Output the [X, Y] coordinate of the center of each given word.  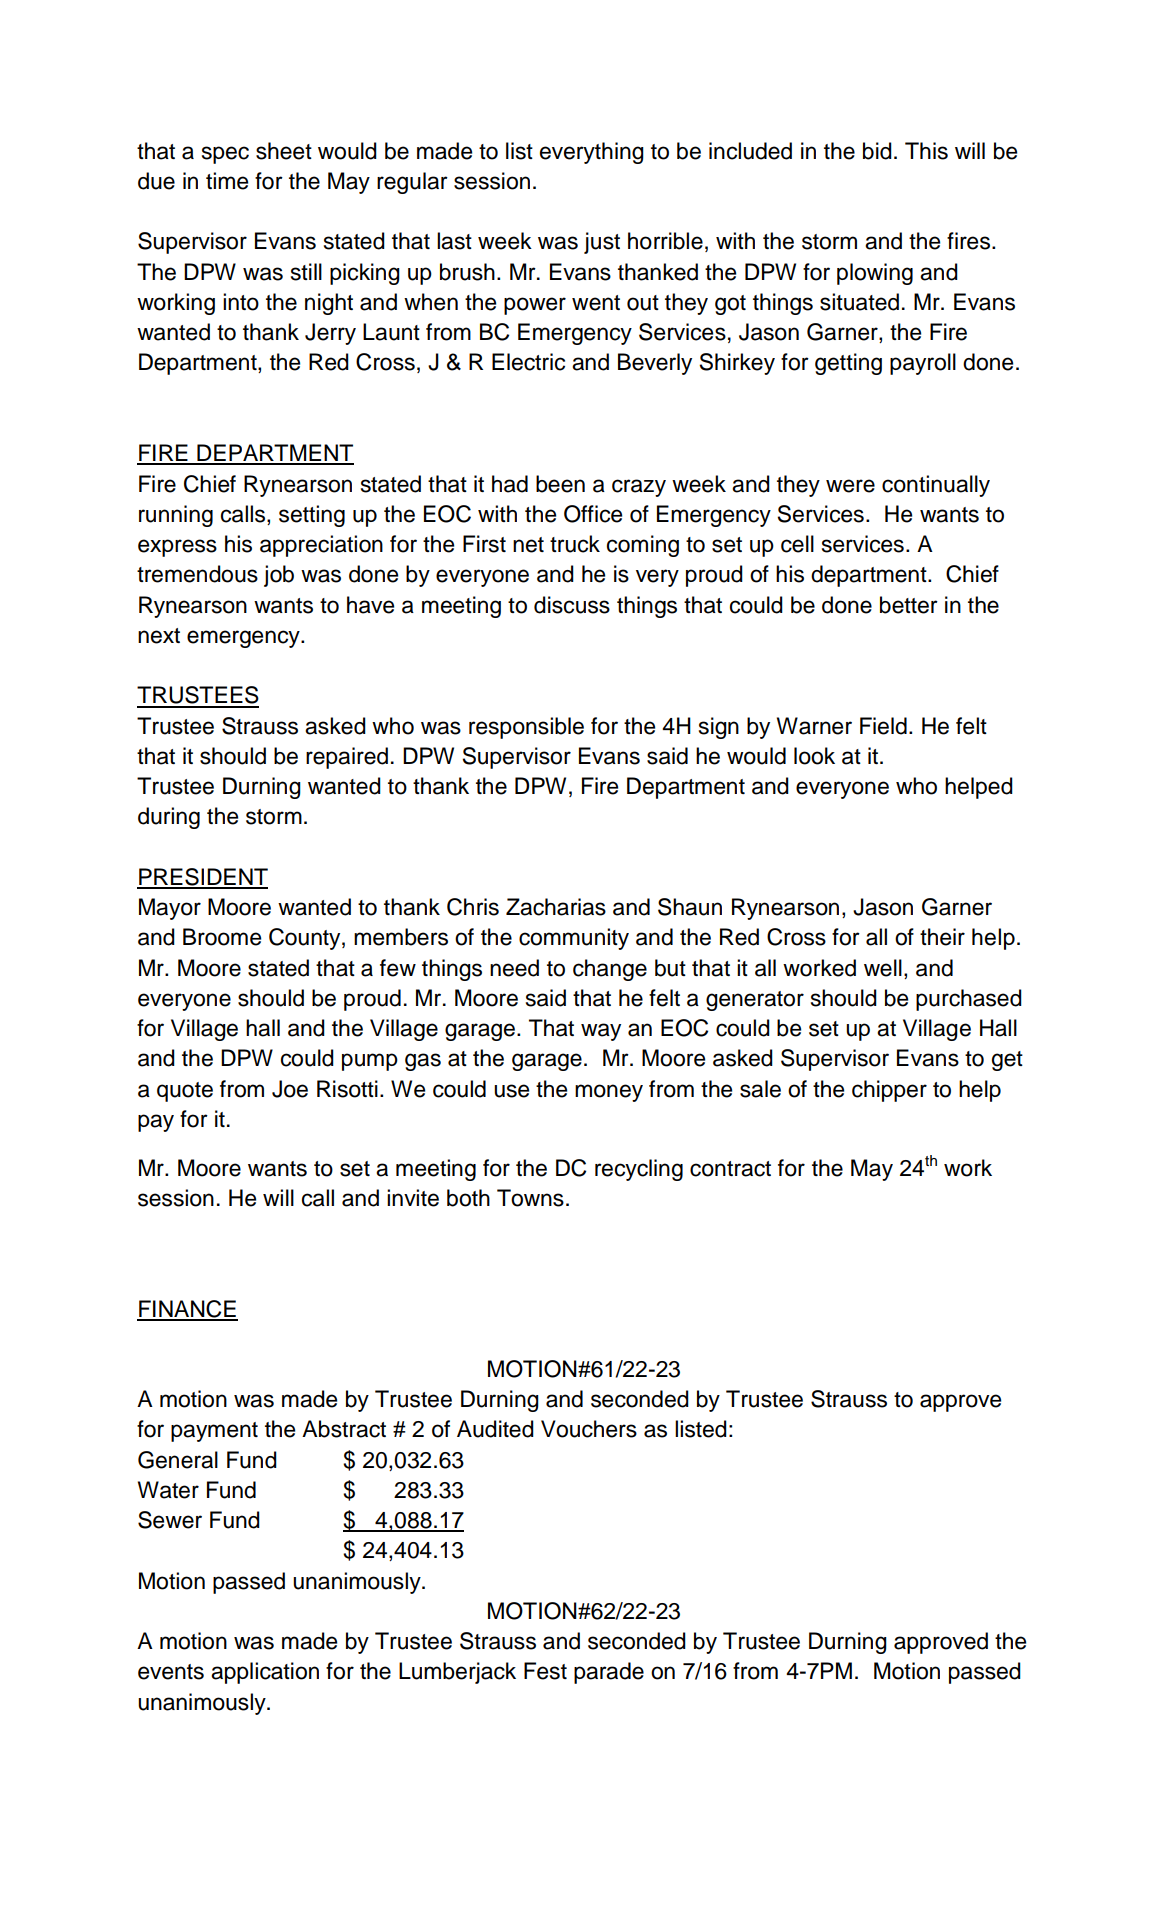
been [560, 484]
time [227, 181]
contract [730, 1169]
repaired [347, 758]
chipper [889, 1091]
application [265, 1673]
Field [883, 726]
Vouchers [589, 1429]
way [601, 1032]
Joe [290, 1089]
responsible [526, 728]
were [850, 486]
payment [214, 1432]
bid [877, 151]
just [602, 243]
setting [312, 516]
